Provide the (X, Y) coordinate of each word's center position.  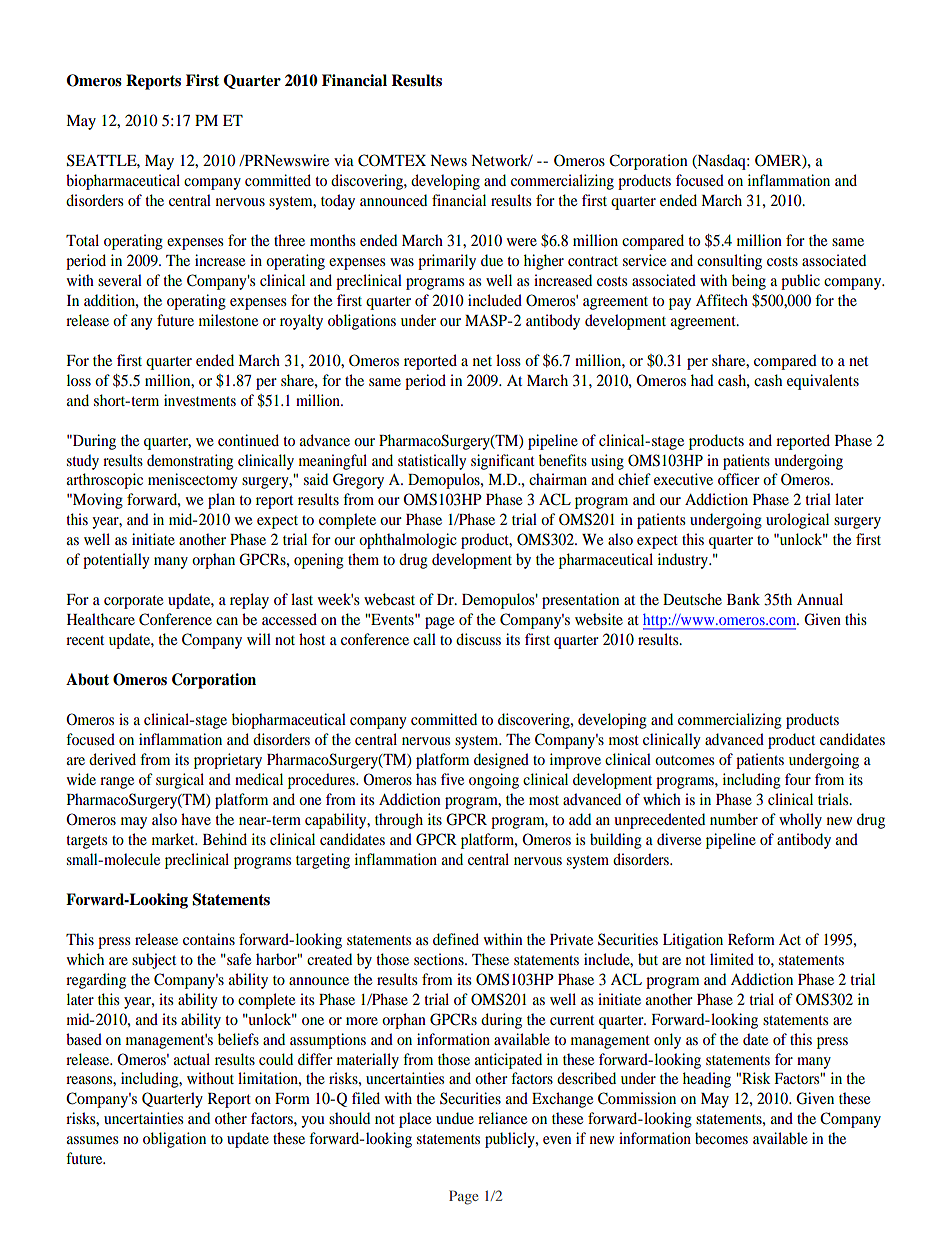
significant (503, 462)
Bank (743, 599)
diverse (679, 839)
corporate (133, 602)
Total (82, 240)
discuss (478, 639)
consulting (729, 262)
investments (200, 400)
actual (192, 1059)
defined (456, 939)
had (702, 380)
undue (455, 1118)
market (174, 839)
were (522, 242)
